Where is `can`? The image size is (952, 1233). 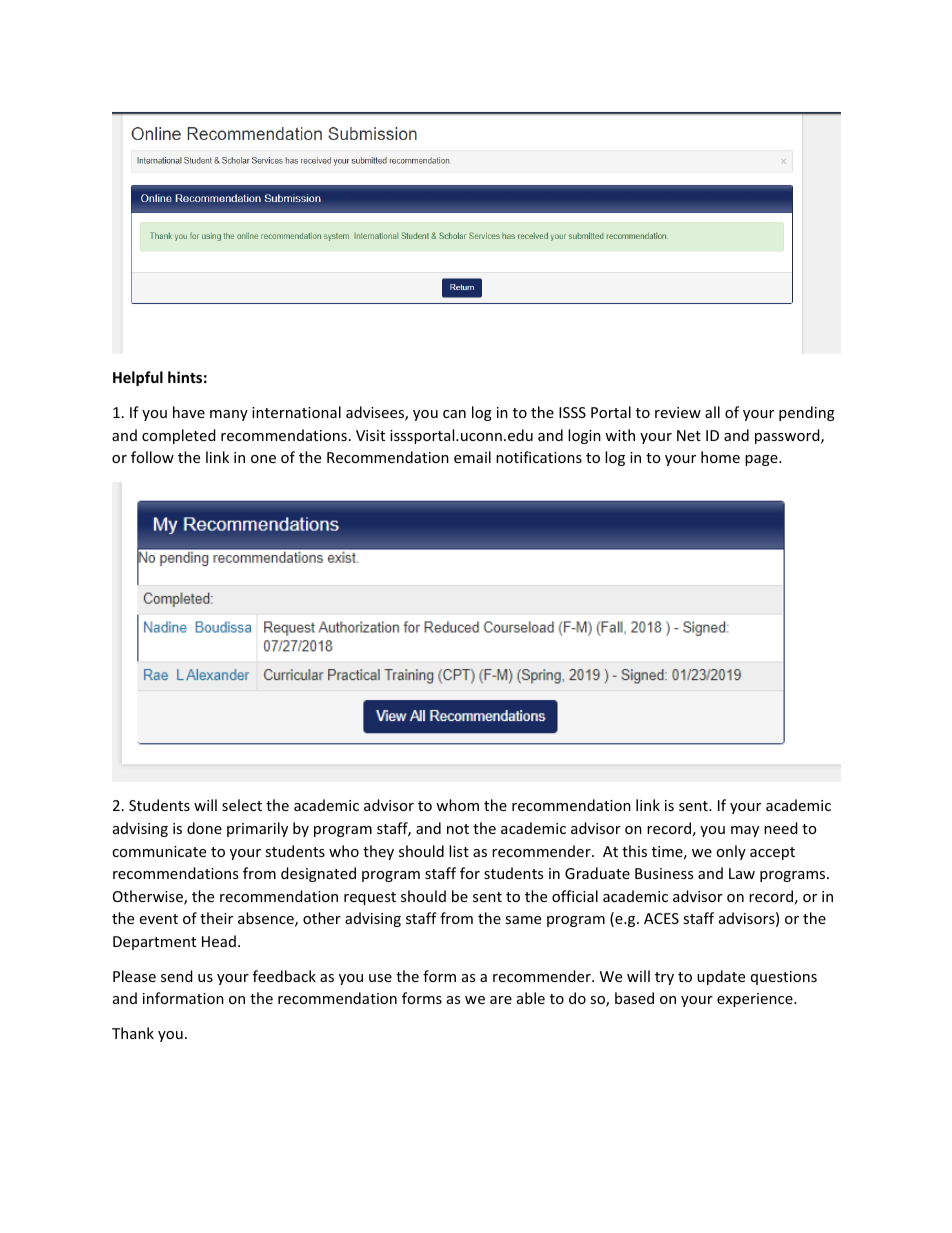
can is located at coordinates (454, 414).
